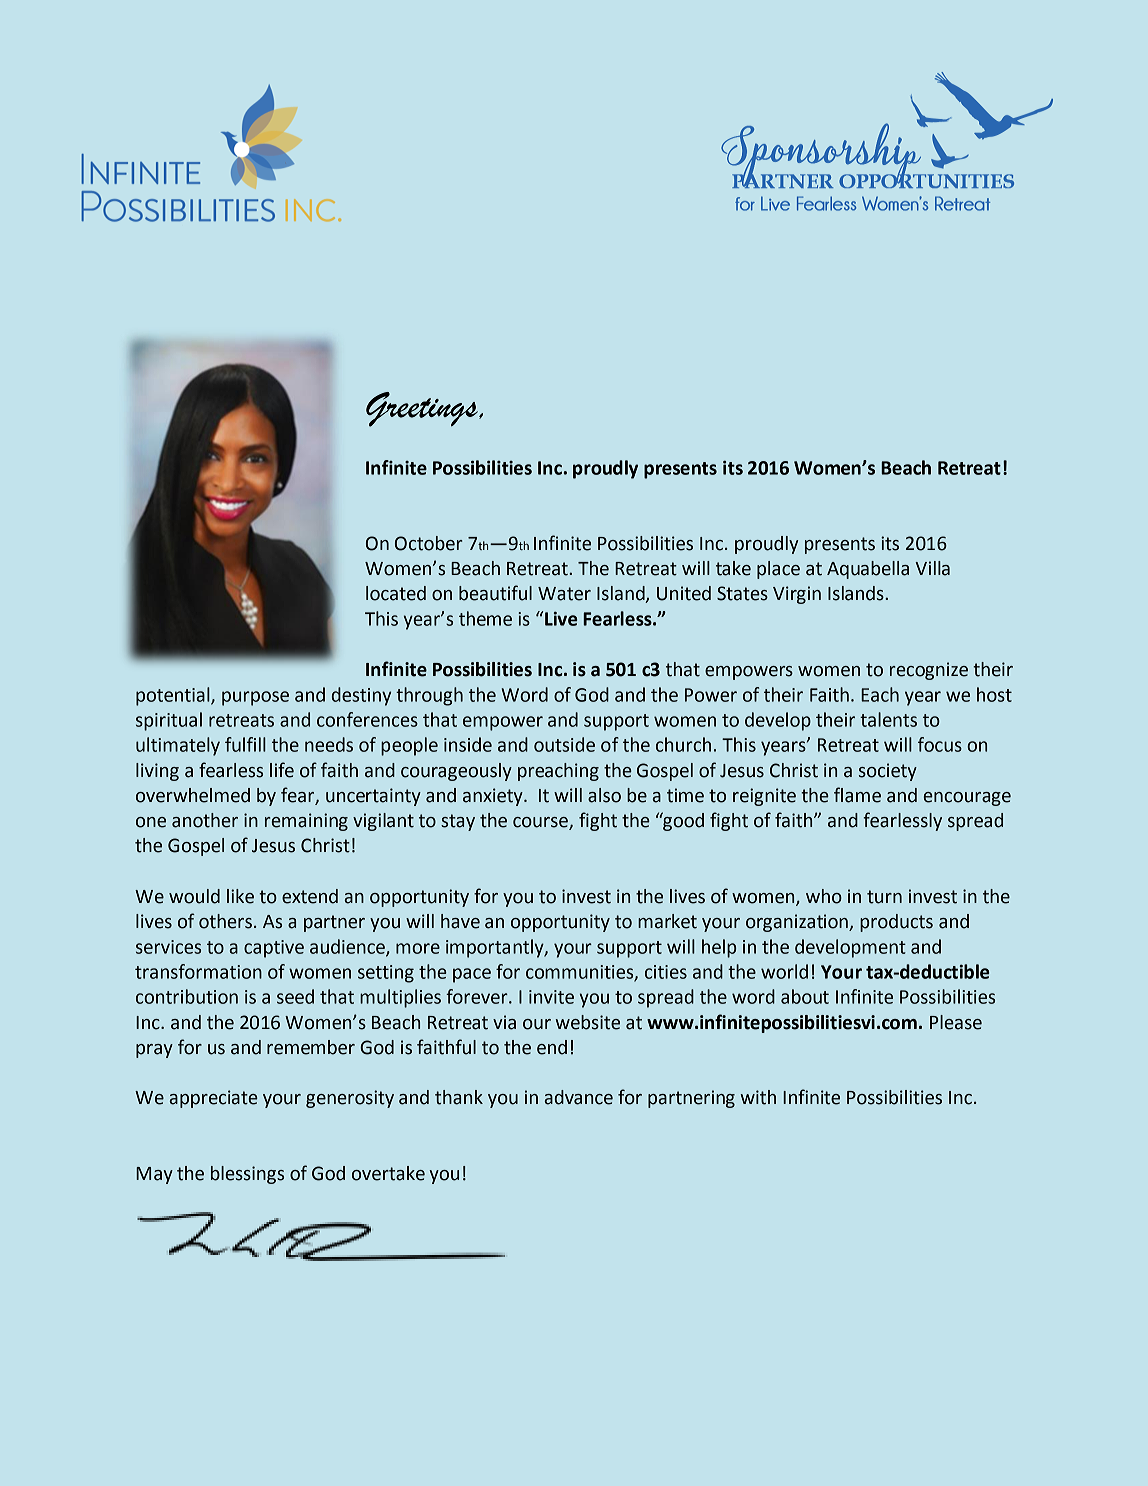  Describe the element at coordinates (282, 770) in the image. I see `life` at that location.
